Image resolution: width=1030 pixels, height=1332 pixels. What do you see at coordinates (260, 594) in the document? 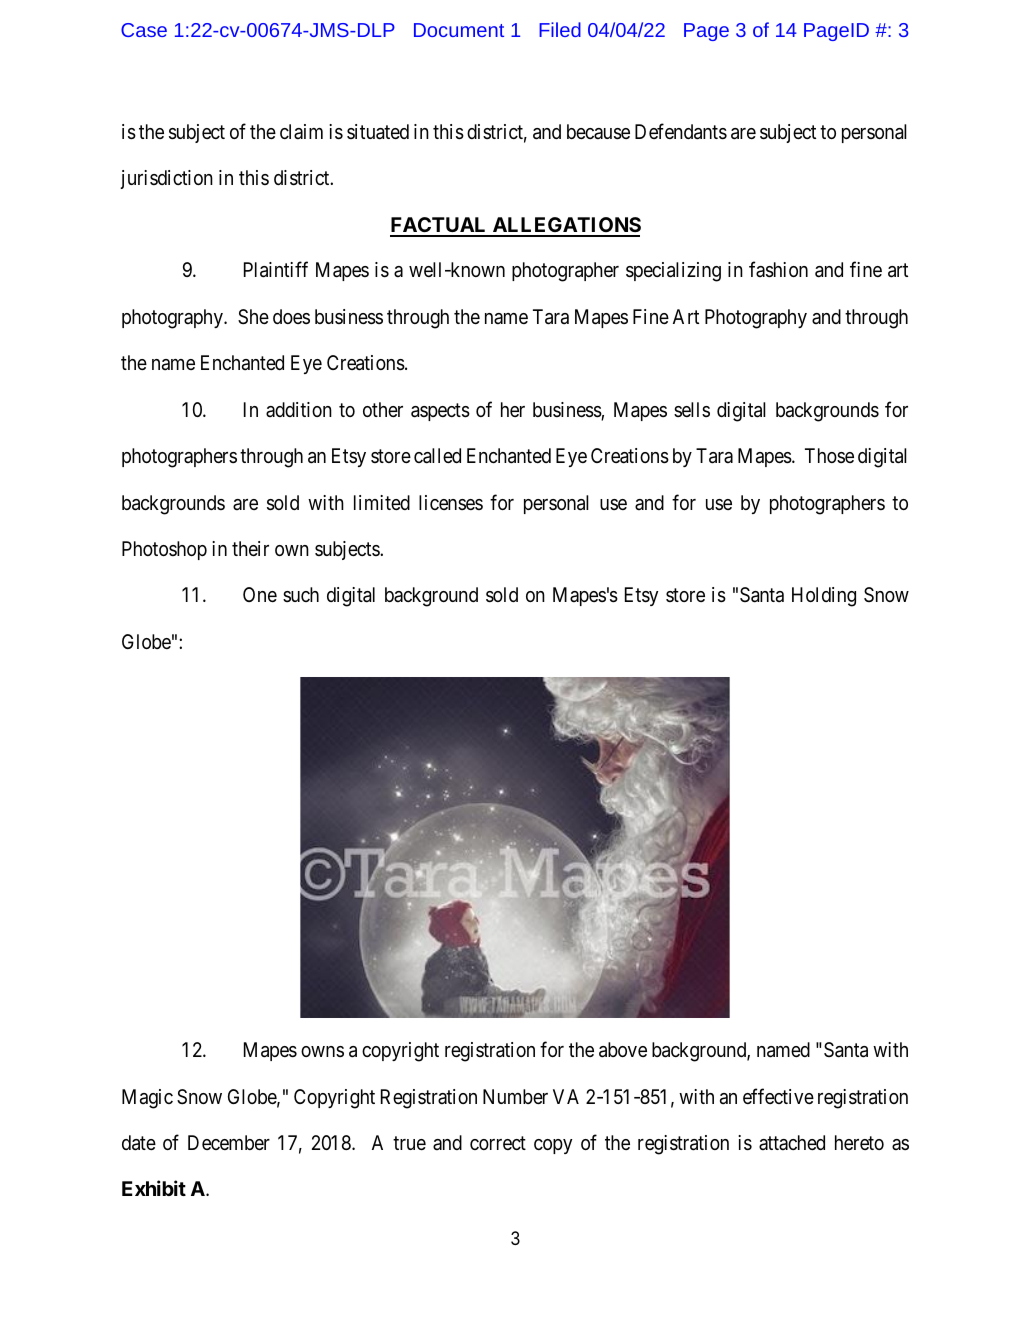
I see `One` at bounding box center [260, 594].
